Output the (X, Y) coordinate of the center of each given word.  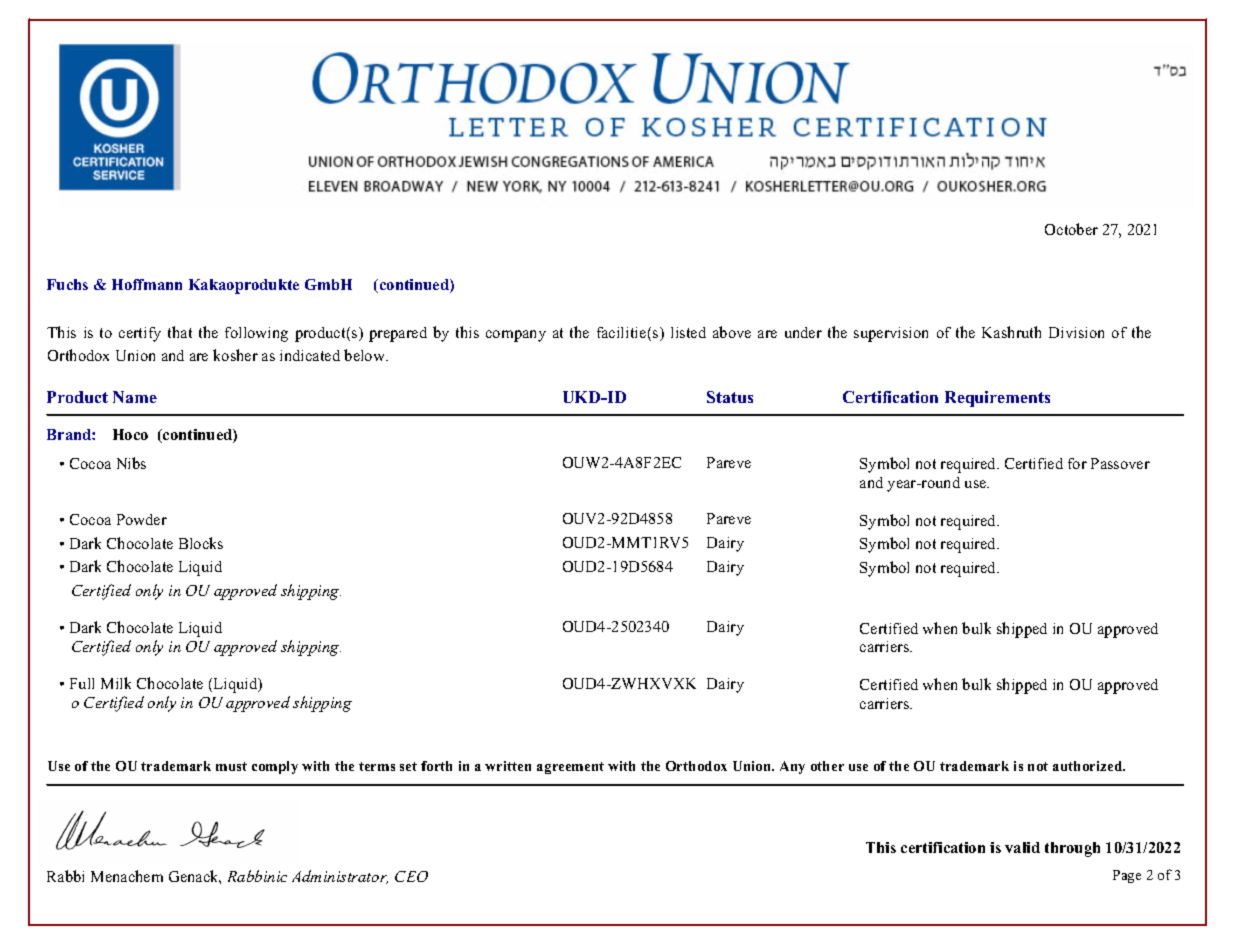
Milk (116, 683)
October (1071, 229)
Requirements (997, 399)
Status (730, 397)
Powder (142, 519)
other (827, 766)
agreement (570, 768)
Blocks (201, 543)
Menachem (127, 876)
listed (688, 332)
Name (135, 397)
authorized (1089, 766)
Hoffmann (147, 284)
